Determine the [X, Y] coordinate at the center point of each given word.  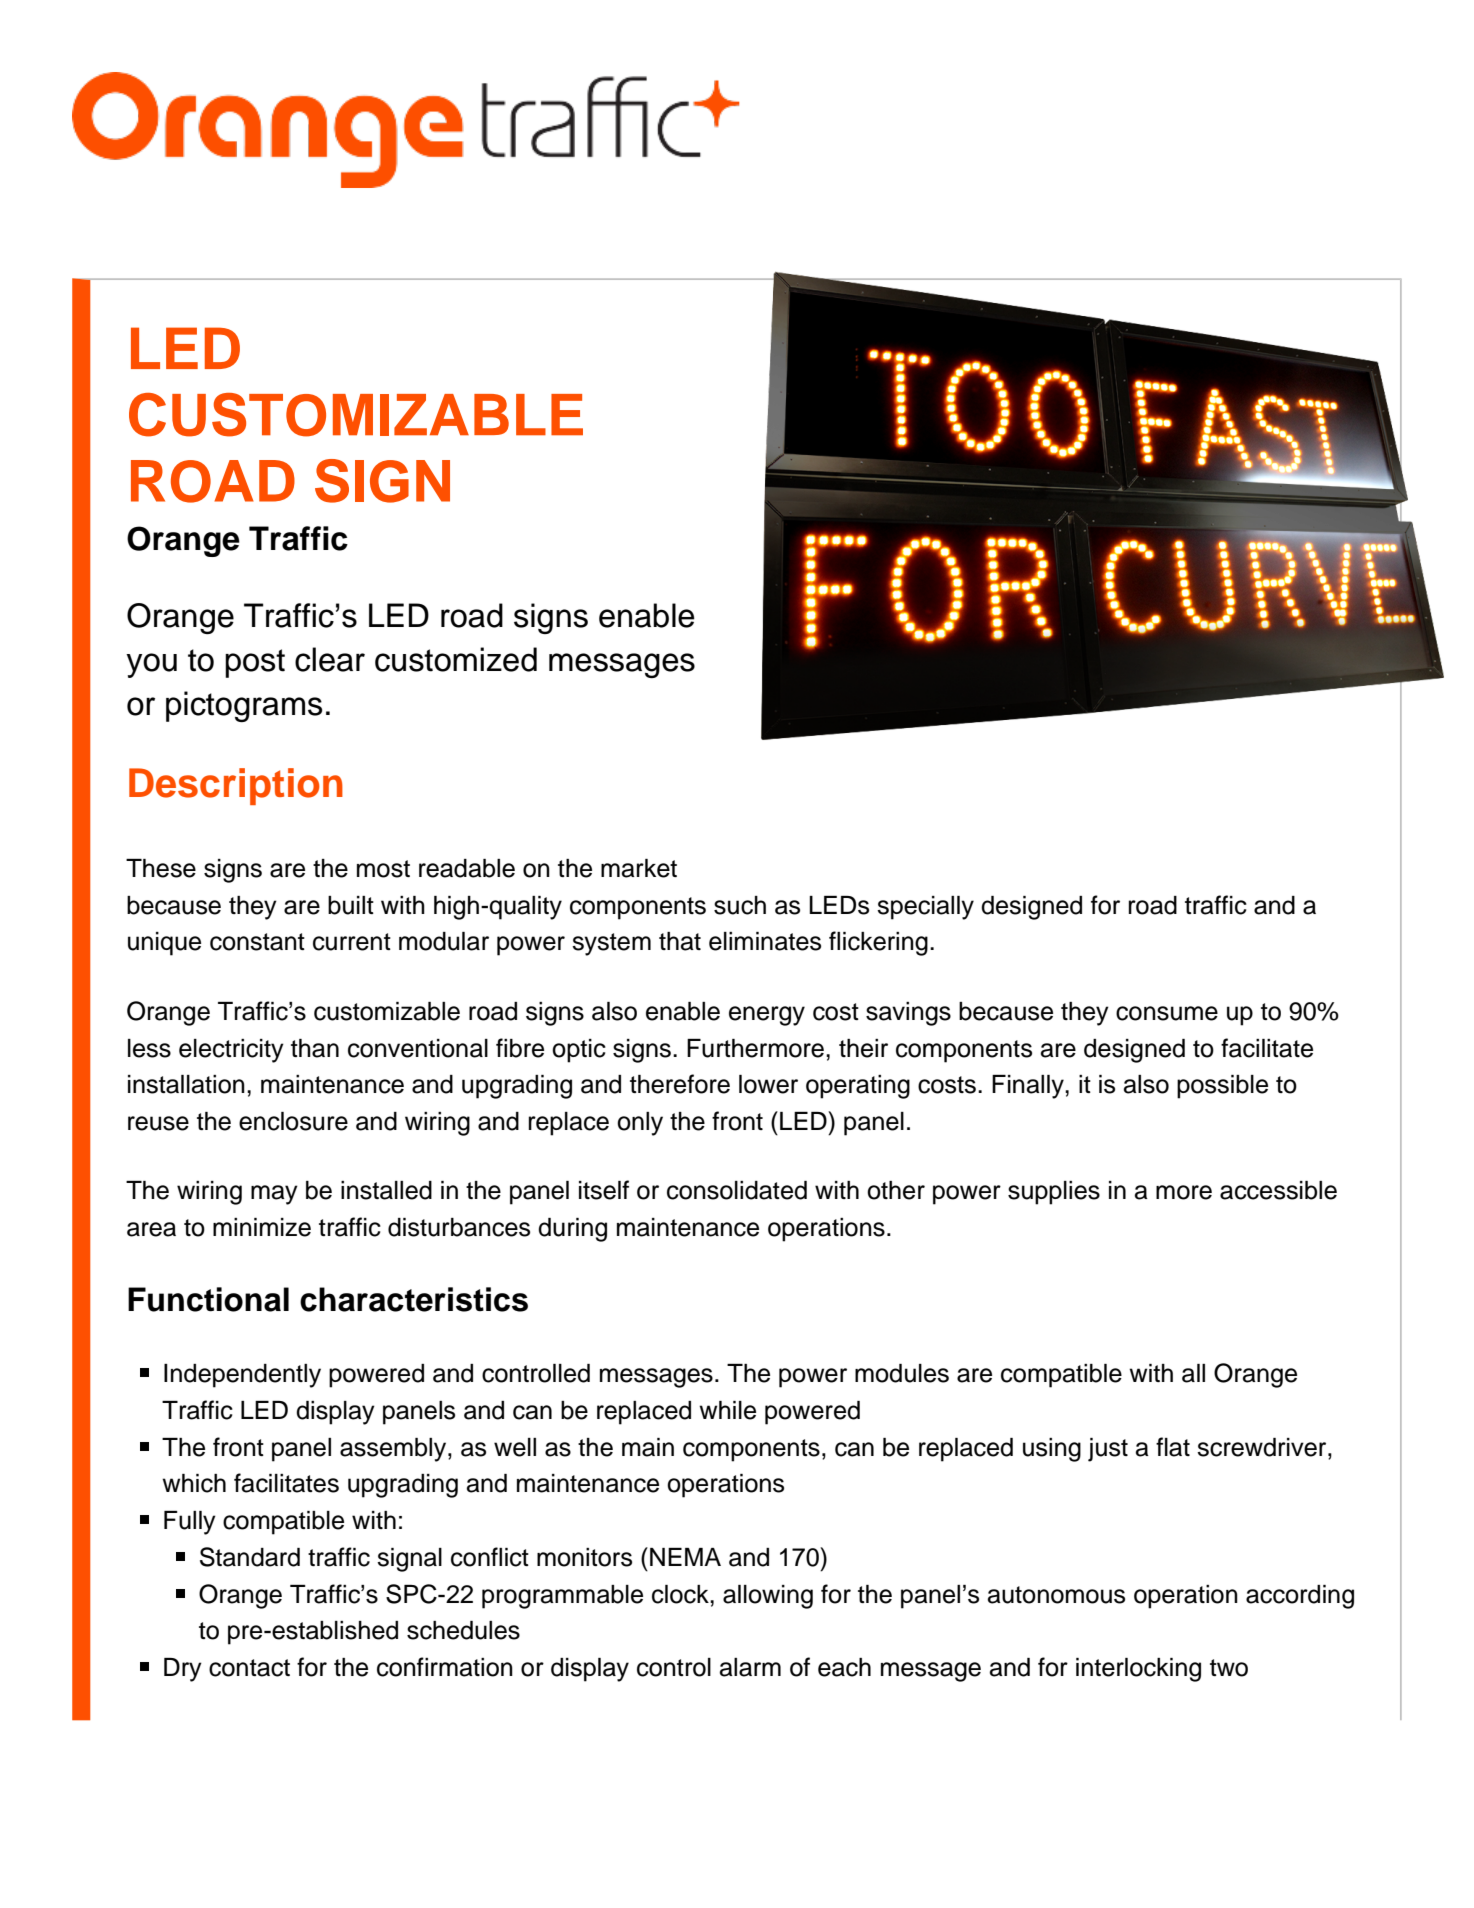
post [255, 663]
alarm [750, 1667]
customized [456, 659]
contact [249, 1668]
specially [925, 908]
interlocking [1138, 1670]
